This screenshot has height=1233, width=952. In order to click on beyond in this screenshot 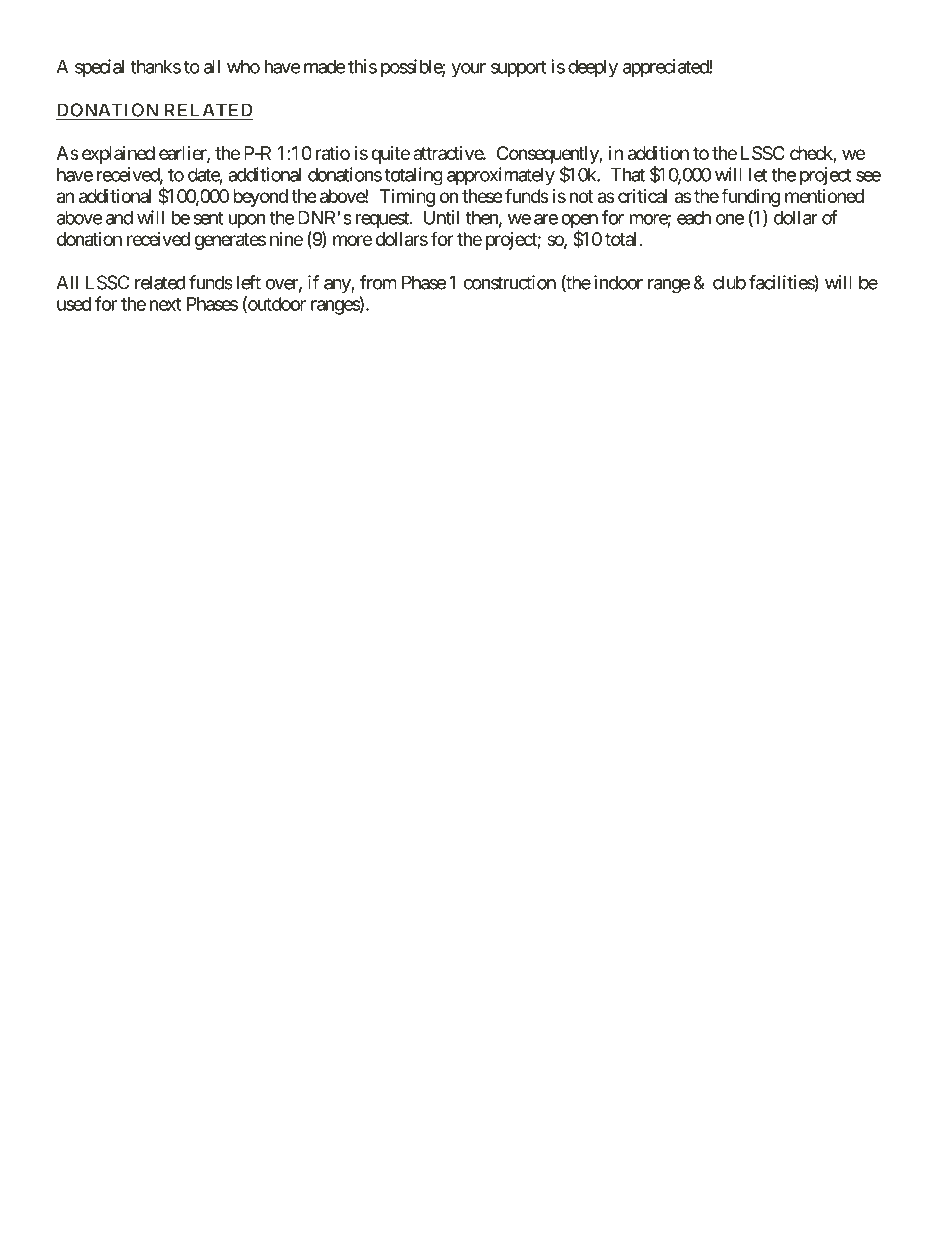, I will do `click(260, 198)`.
